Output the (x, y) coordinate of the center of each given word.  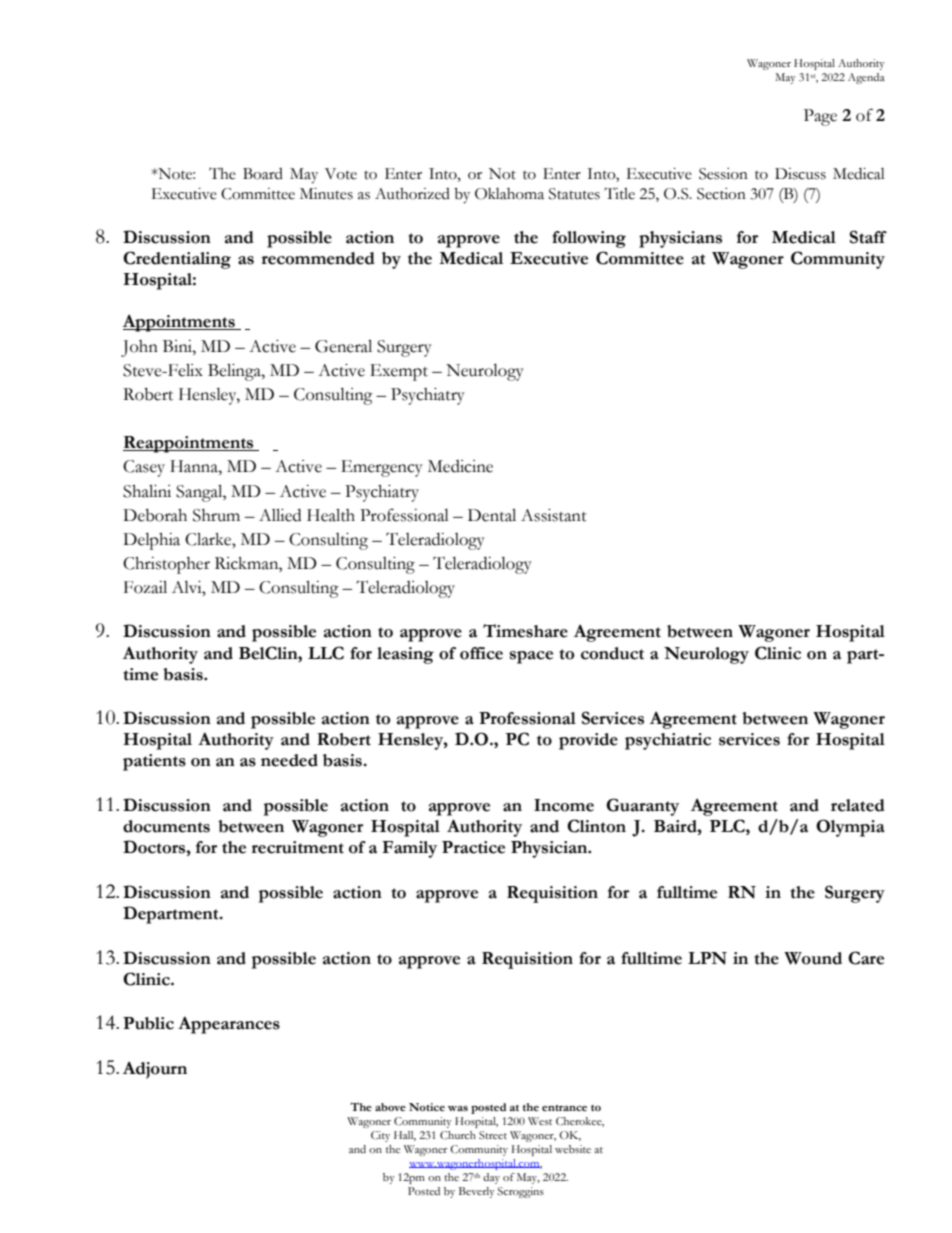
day (491, 1178)
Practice (473, 847)
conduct (612, 653)
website (573, 1149)
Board (263, 174)
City (380, 1136)
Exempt (399, 372)
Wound (813, 958)
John (139, 348)
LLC (326, 653)
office (481, 653)
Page (820, 117)
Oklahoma (509, 194)
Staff (868, 237)
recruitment (298, 847)
